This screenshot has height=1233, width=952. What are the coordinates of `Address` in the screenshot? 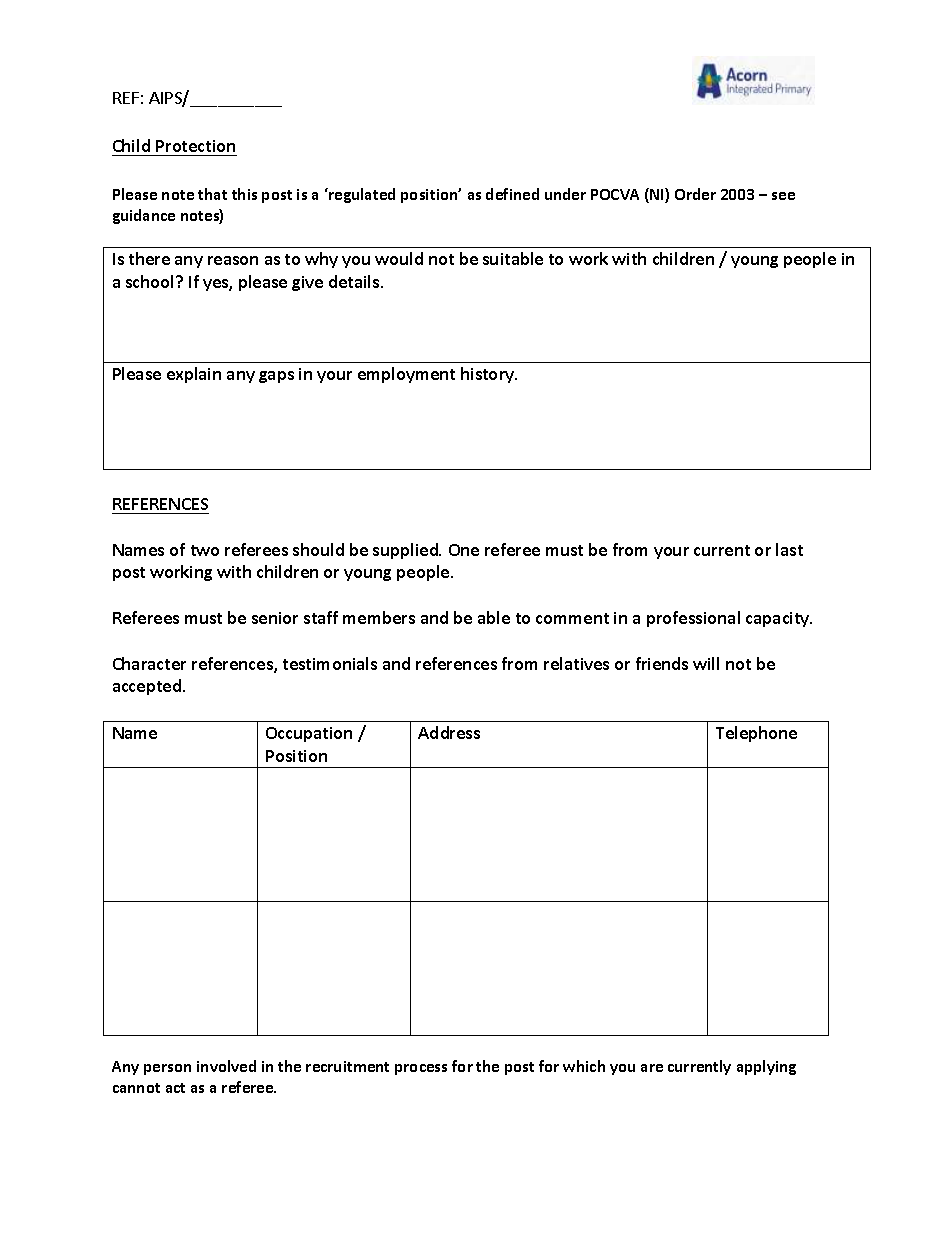 It's located at (449, 732).
